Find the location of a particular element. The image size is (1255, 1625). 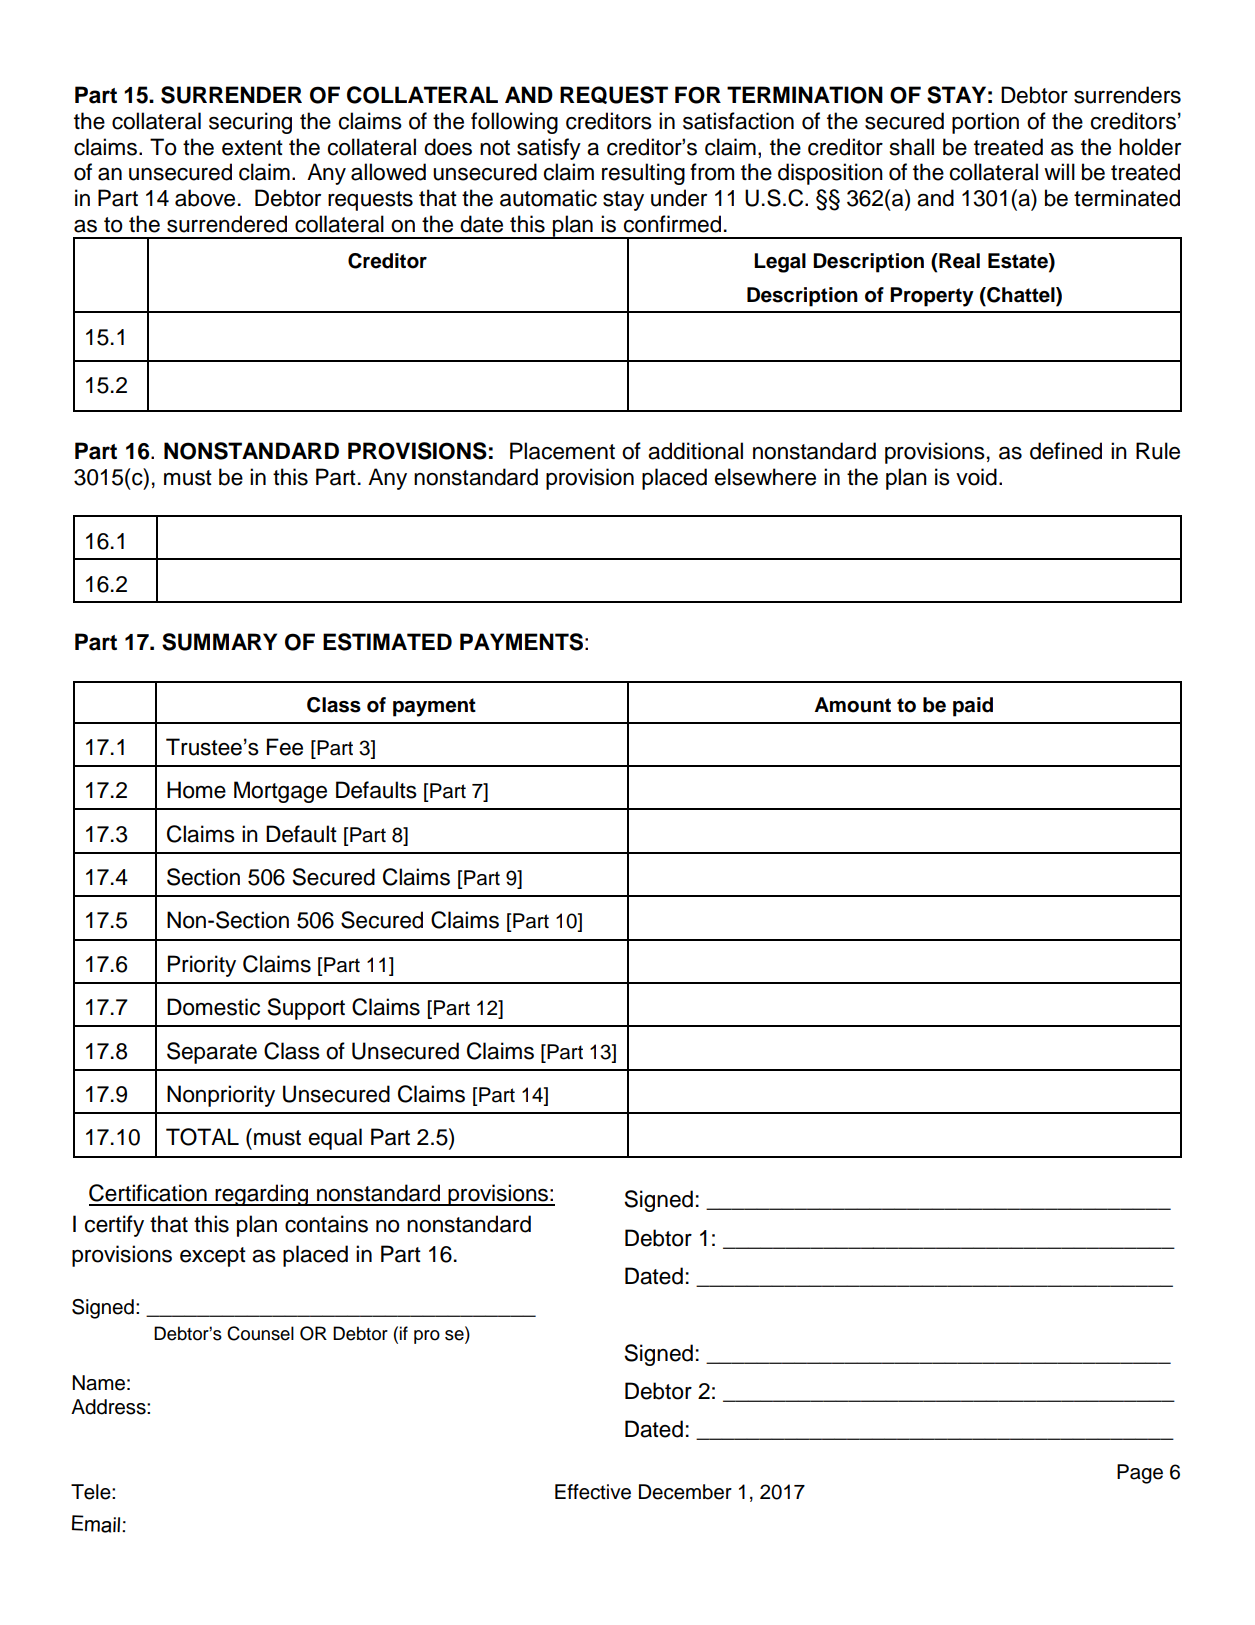

Address is located at coordinates (109, 1407).
